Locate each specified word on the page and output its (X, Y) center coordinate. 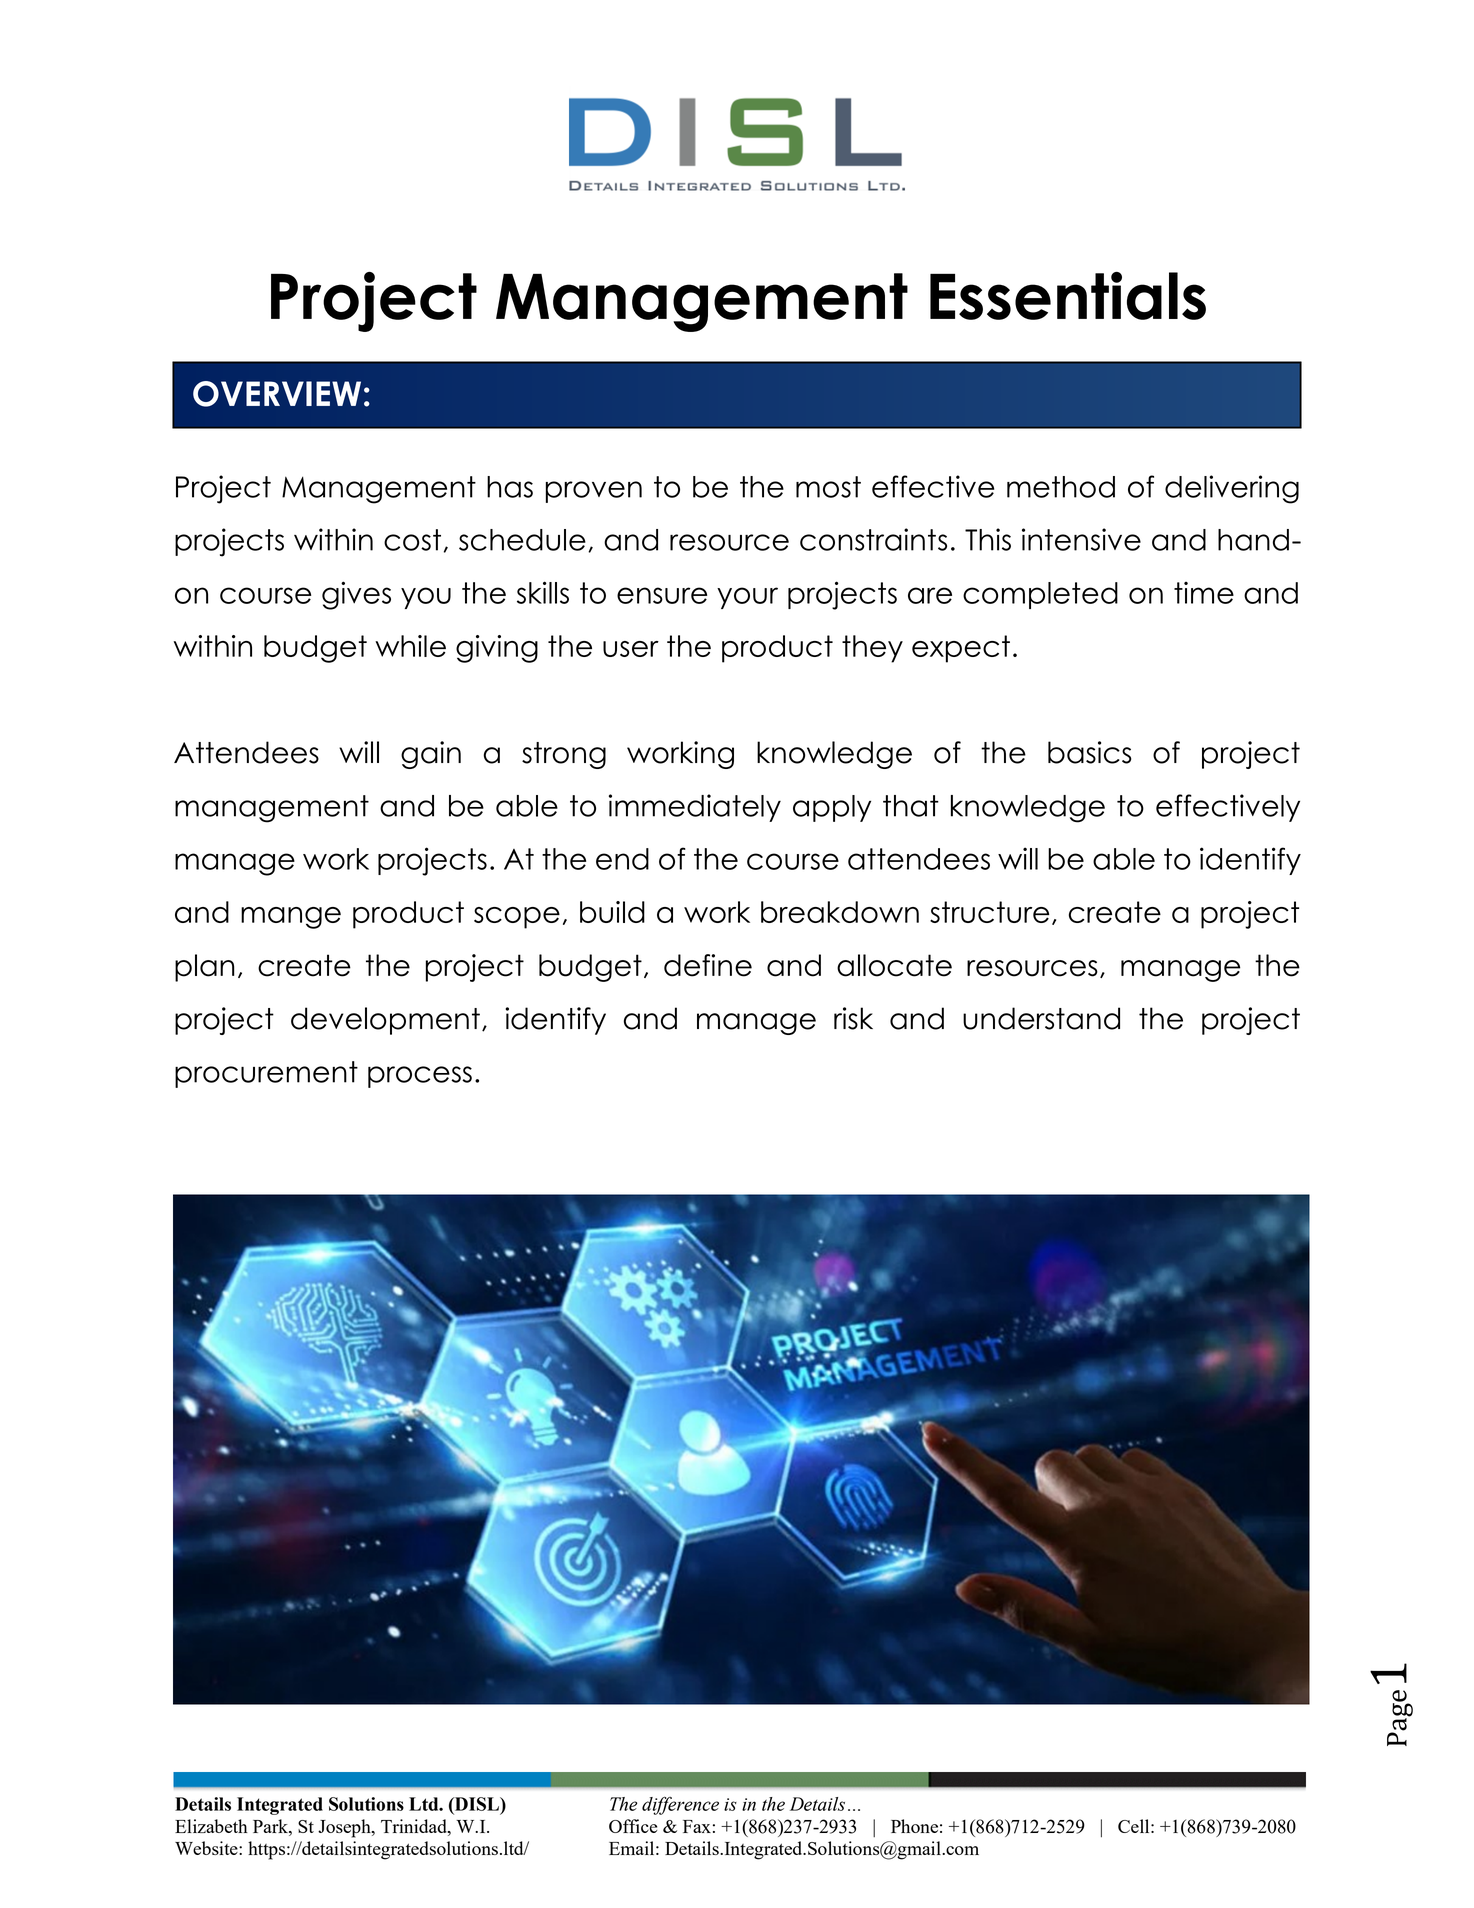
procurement (266, 1074)
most (828, 487)
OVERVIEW (277, 394)
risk (853, 1018)
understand (1041, 1018)
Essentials (1068, 296)
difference (680, 1805)
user (631, 649)
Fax (697, 1826)
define (708, 965)
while (410, 646)
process (420, 1077)
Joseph (345, 1828)
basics (1089, 752)
